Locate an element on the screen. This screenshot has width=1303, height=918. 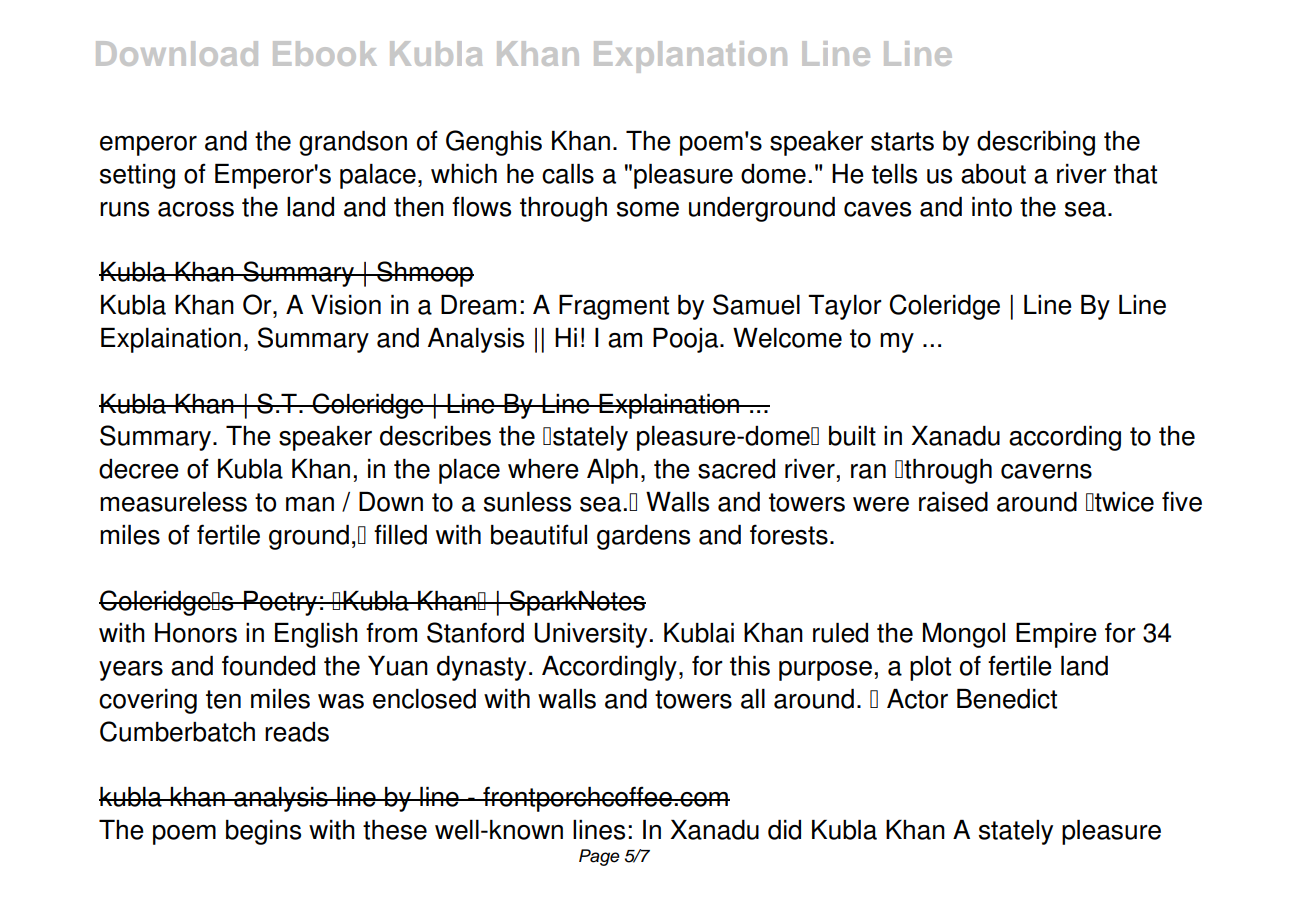
Page is located at coordinates (599, 857).
